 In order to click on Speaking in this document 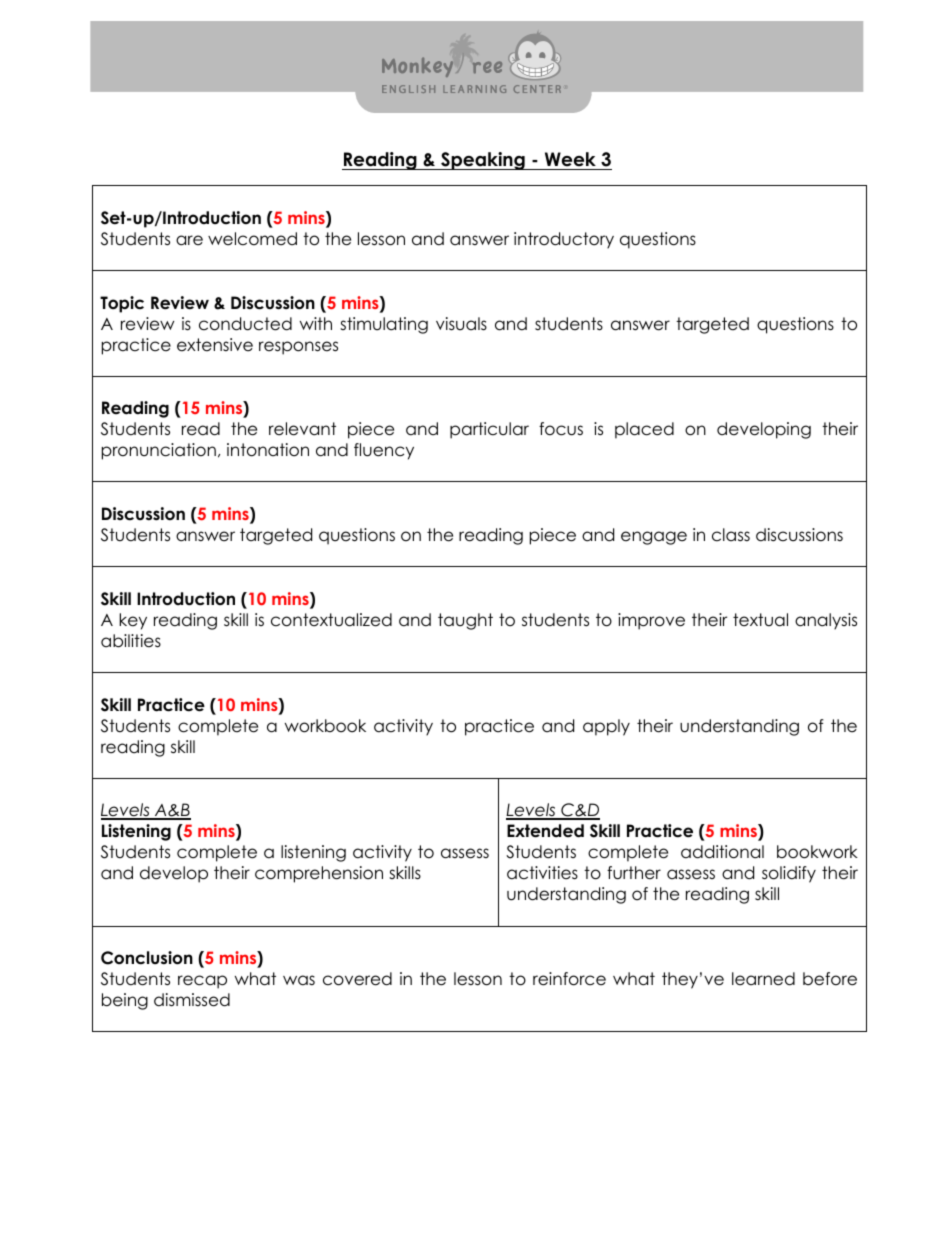, I will do `click(483, 161)`.
